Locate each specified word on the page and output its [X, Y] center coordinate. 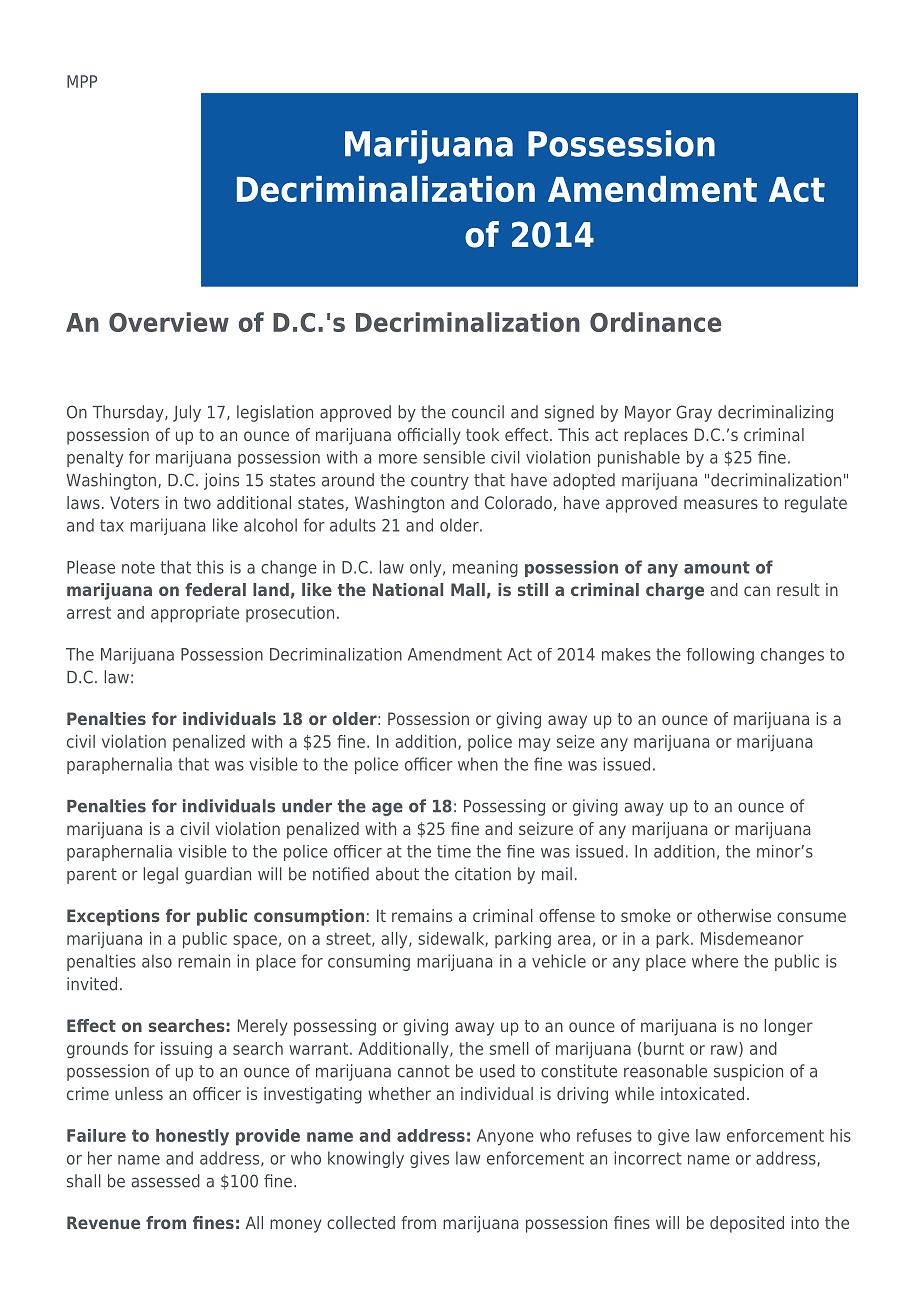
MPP [82, 81]
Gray [694, 413]
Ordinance [655, 322]
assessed [166, 1181]
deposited [747, 1224]
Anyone [505, 1137]
